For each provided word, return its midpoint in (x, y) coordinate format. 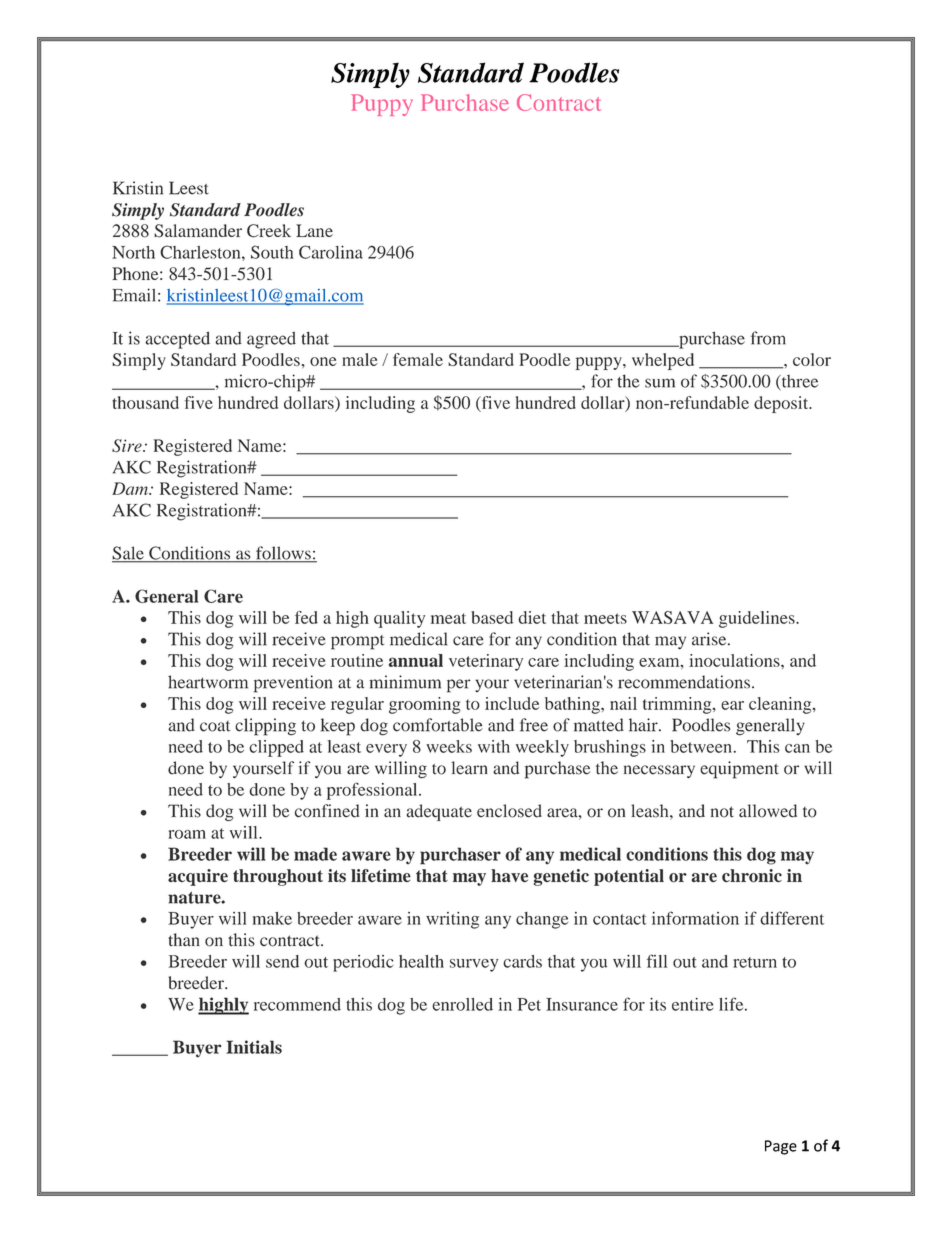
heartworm (208, 682)
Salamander (198, 231)
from (768, 338)
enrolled (462, 1004)
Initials (254, 1047)
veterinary (486, 662)
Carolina (331, 252)
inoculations (735, 660)
